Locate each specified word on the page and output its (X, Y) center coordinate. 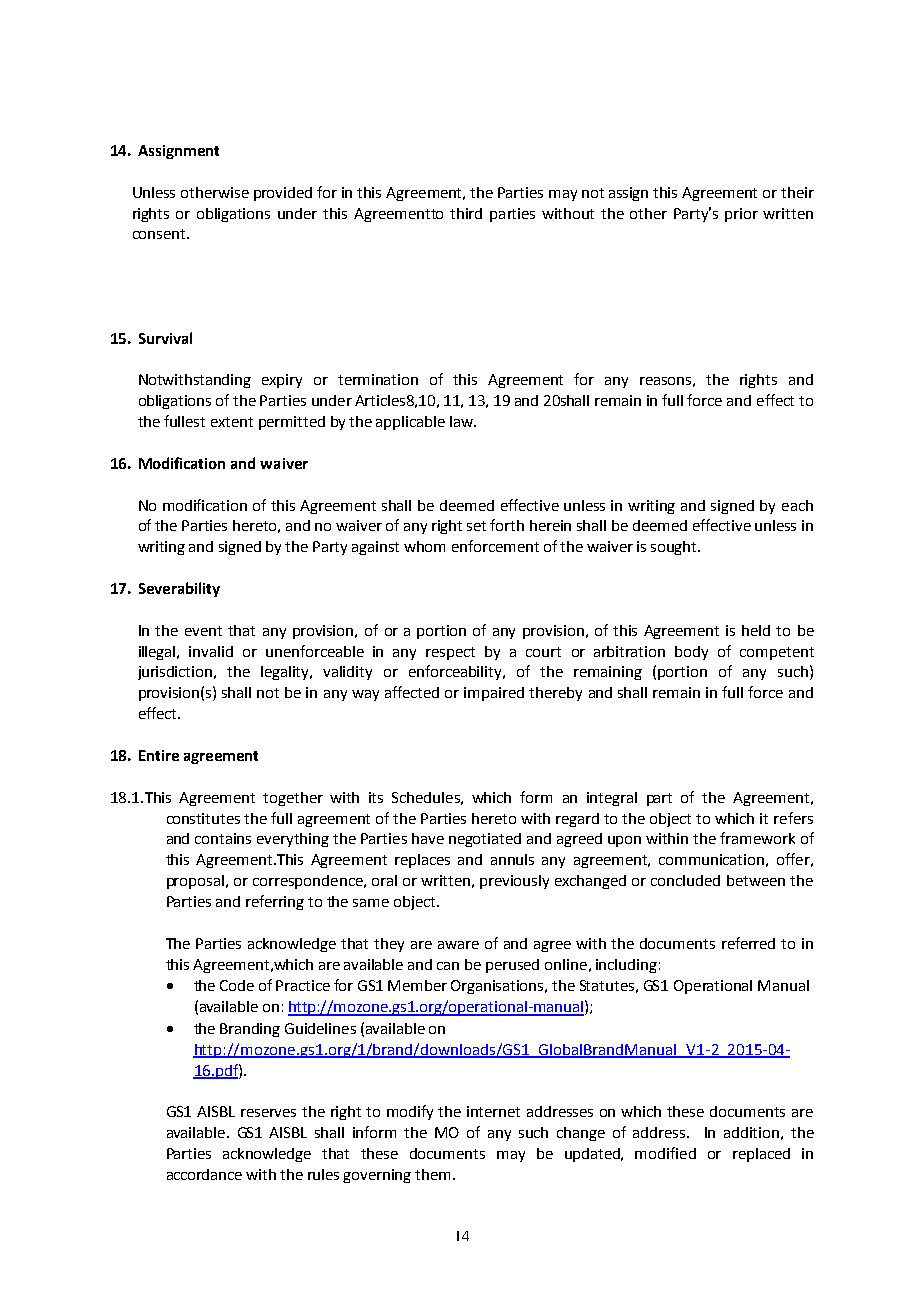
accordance (204, 1174)
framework (757, 838)
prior (741, 215)
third (466, 213)
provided (283, 194)
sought (675, 548)
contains (223, 838)
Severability (179, 589)
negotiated (485, 840)
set (476, 526)
